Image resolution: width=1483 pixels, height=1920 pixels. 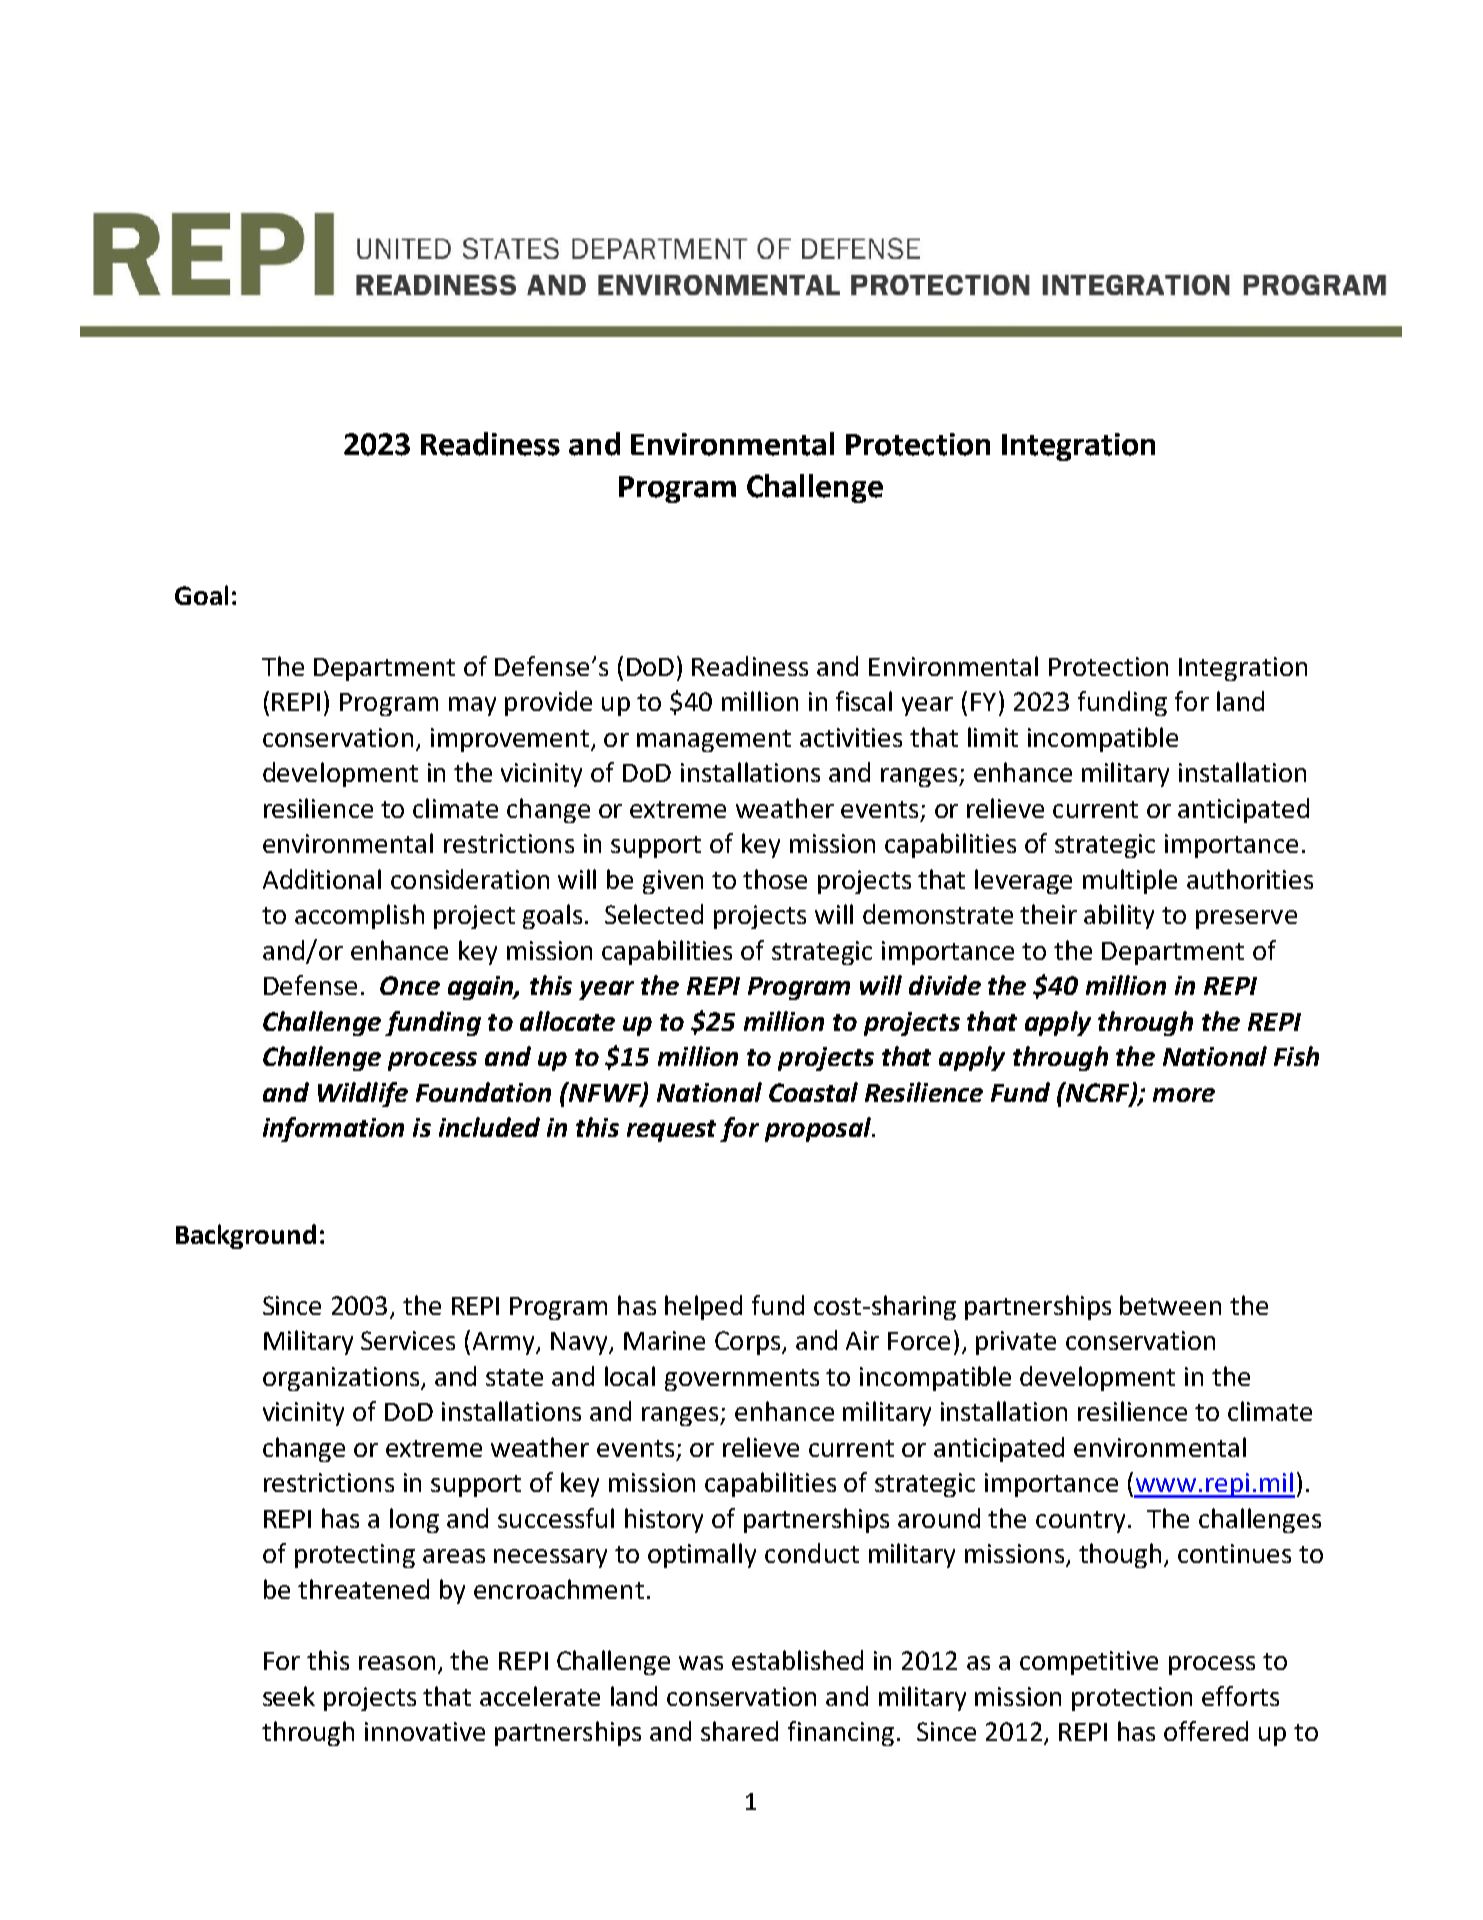 I want to click on limit, so click(x=993, y=737).
